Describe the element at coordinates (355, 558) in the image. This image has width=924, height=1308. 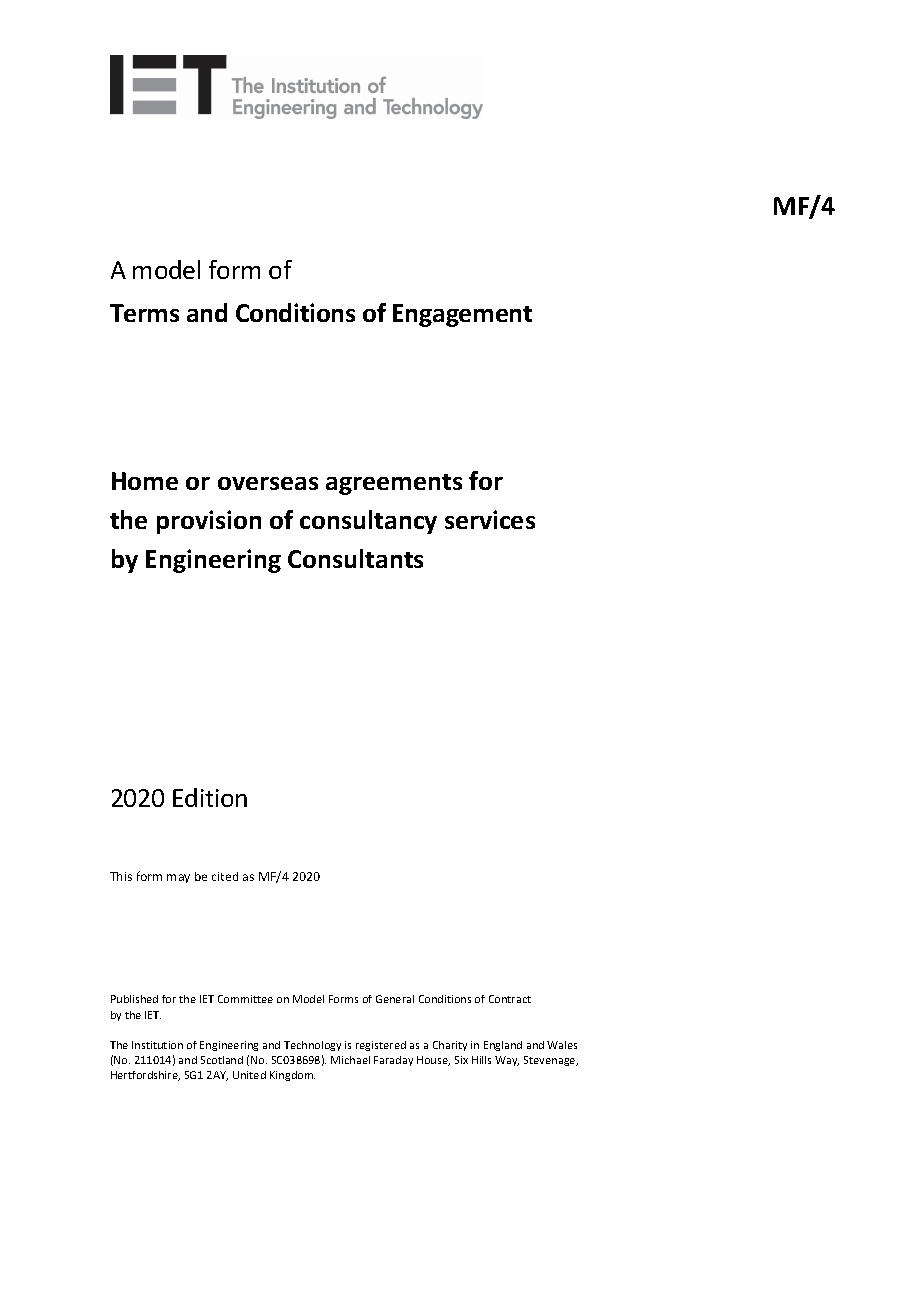
I see `Consultants` at that location.
